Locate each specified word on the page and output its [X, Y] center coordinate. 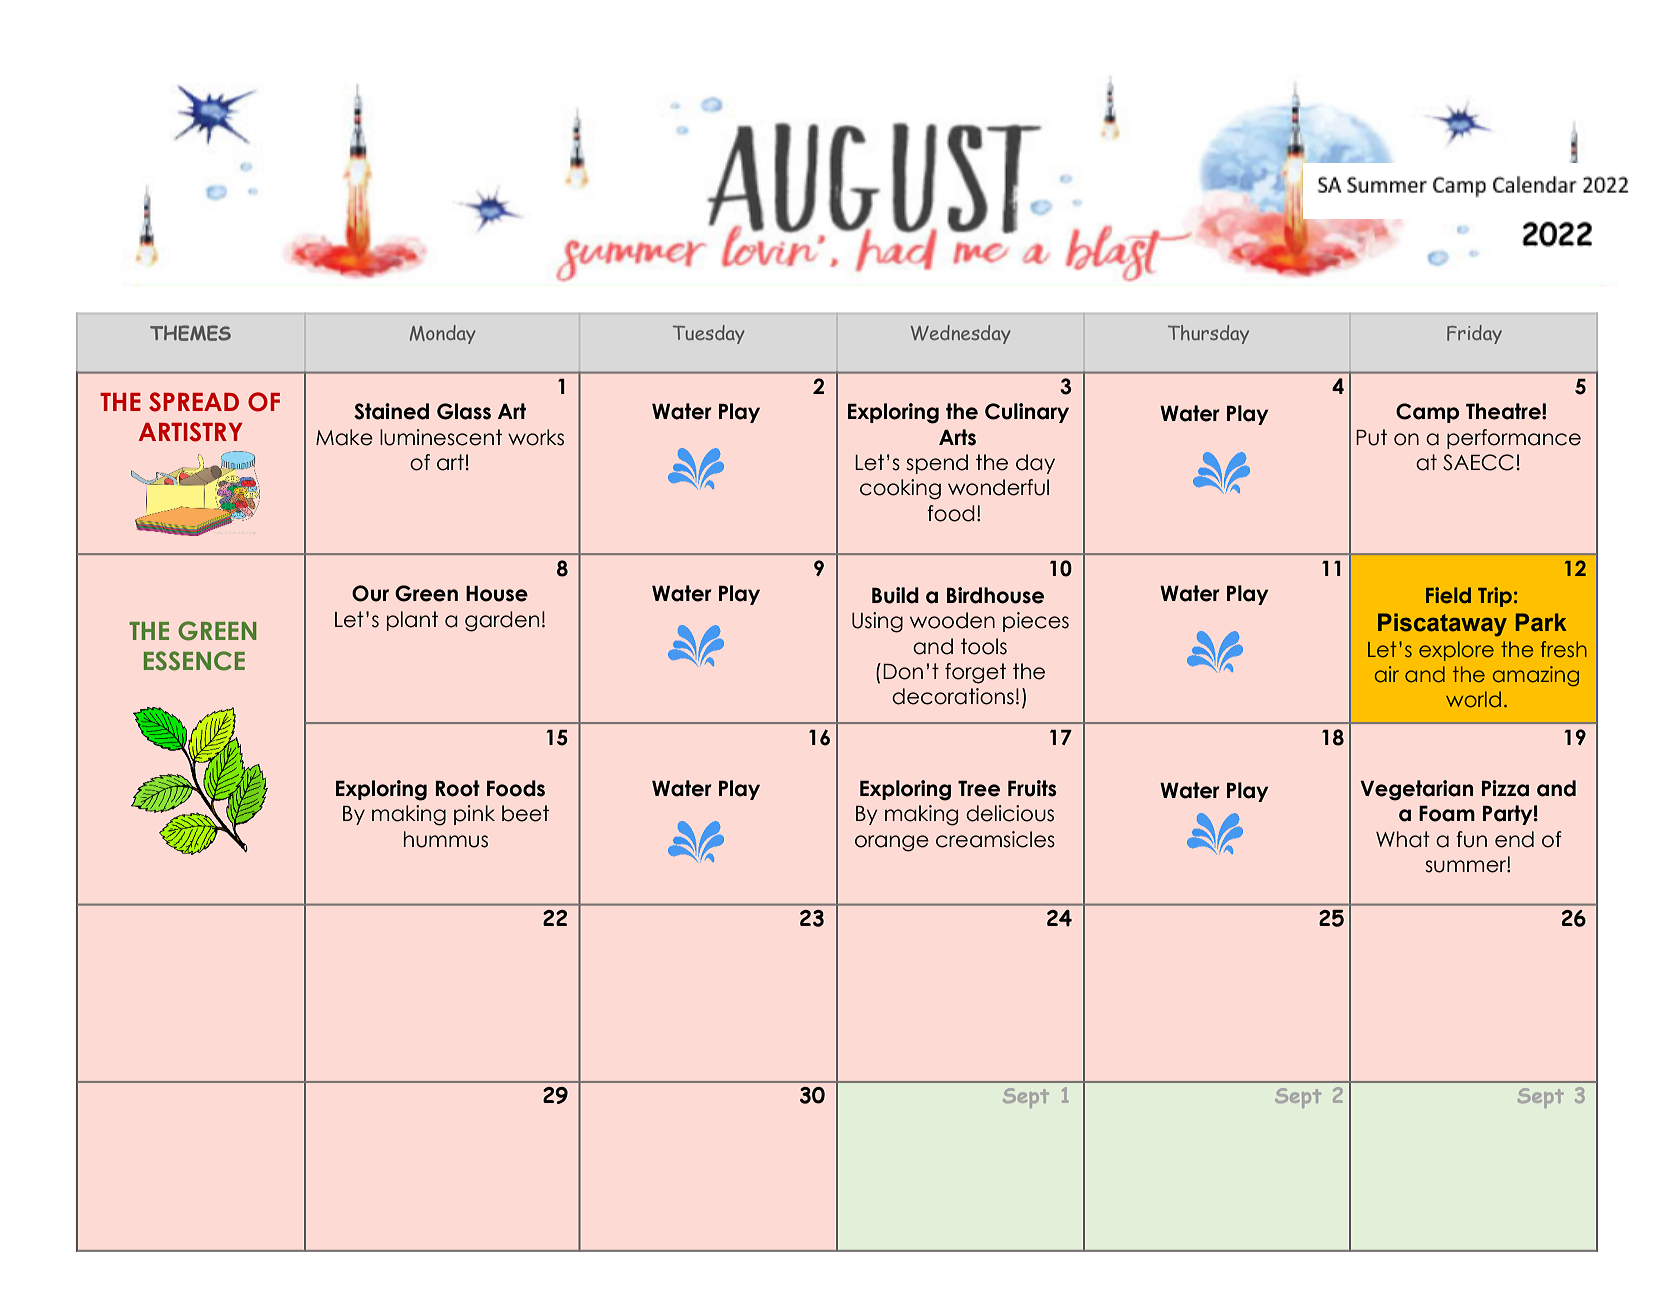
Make [344, 437]
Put [1371, 437]
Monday [443, 334]
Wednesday [961, 334]
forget [975, 673]
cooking [900, 489]
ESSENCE [194, 661]
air [1387, 674]
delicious [1010, 813]
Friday [1474, 334]
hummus [446, 839]
